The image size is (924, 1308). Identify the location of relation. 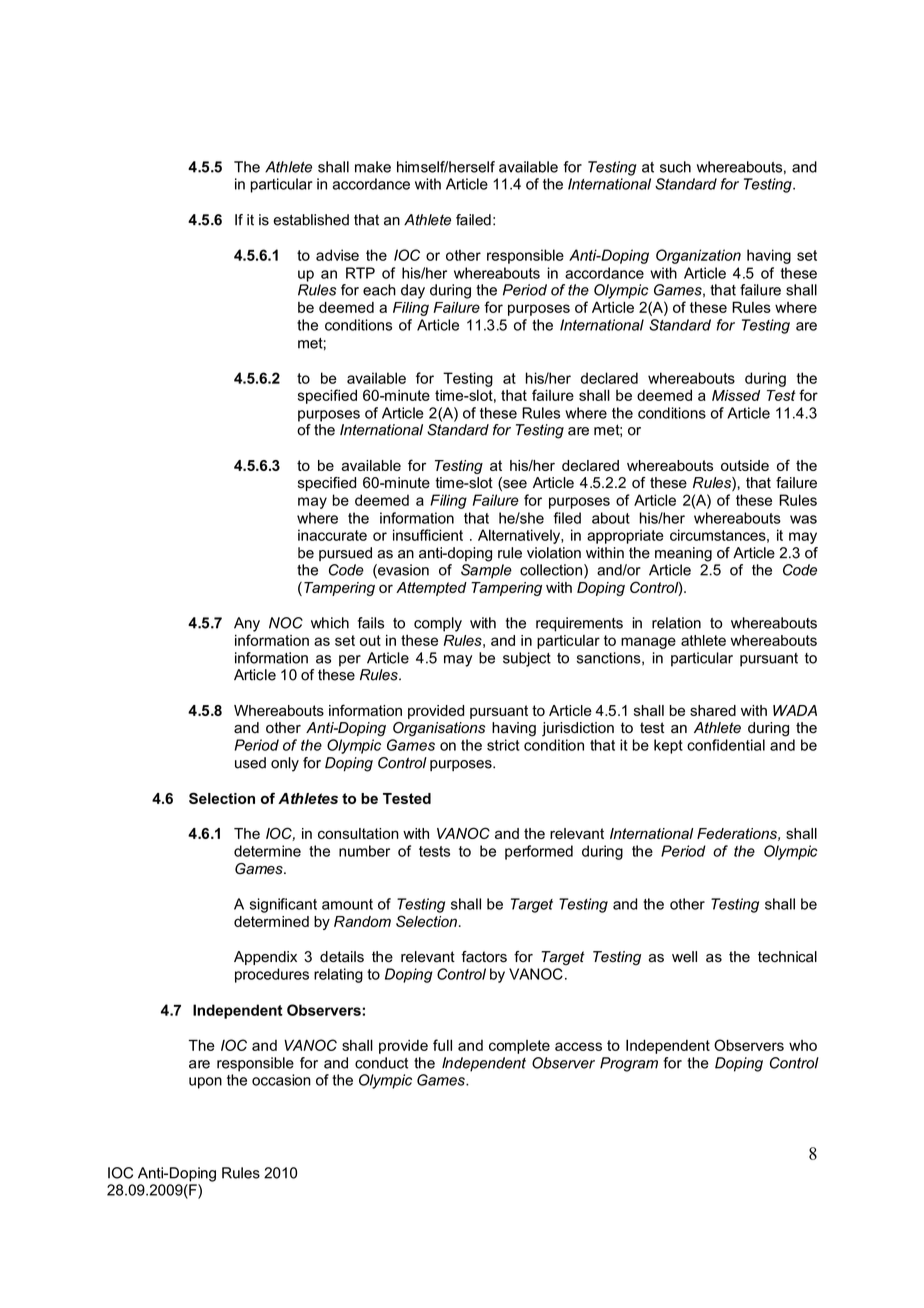
(676, 623).
